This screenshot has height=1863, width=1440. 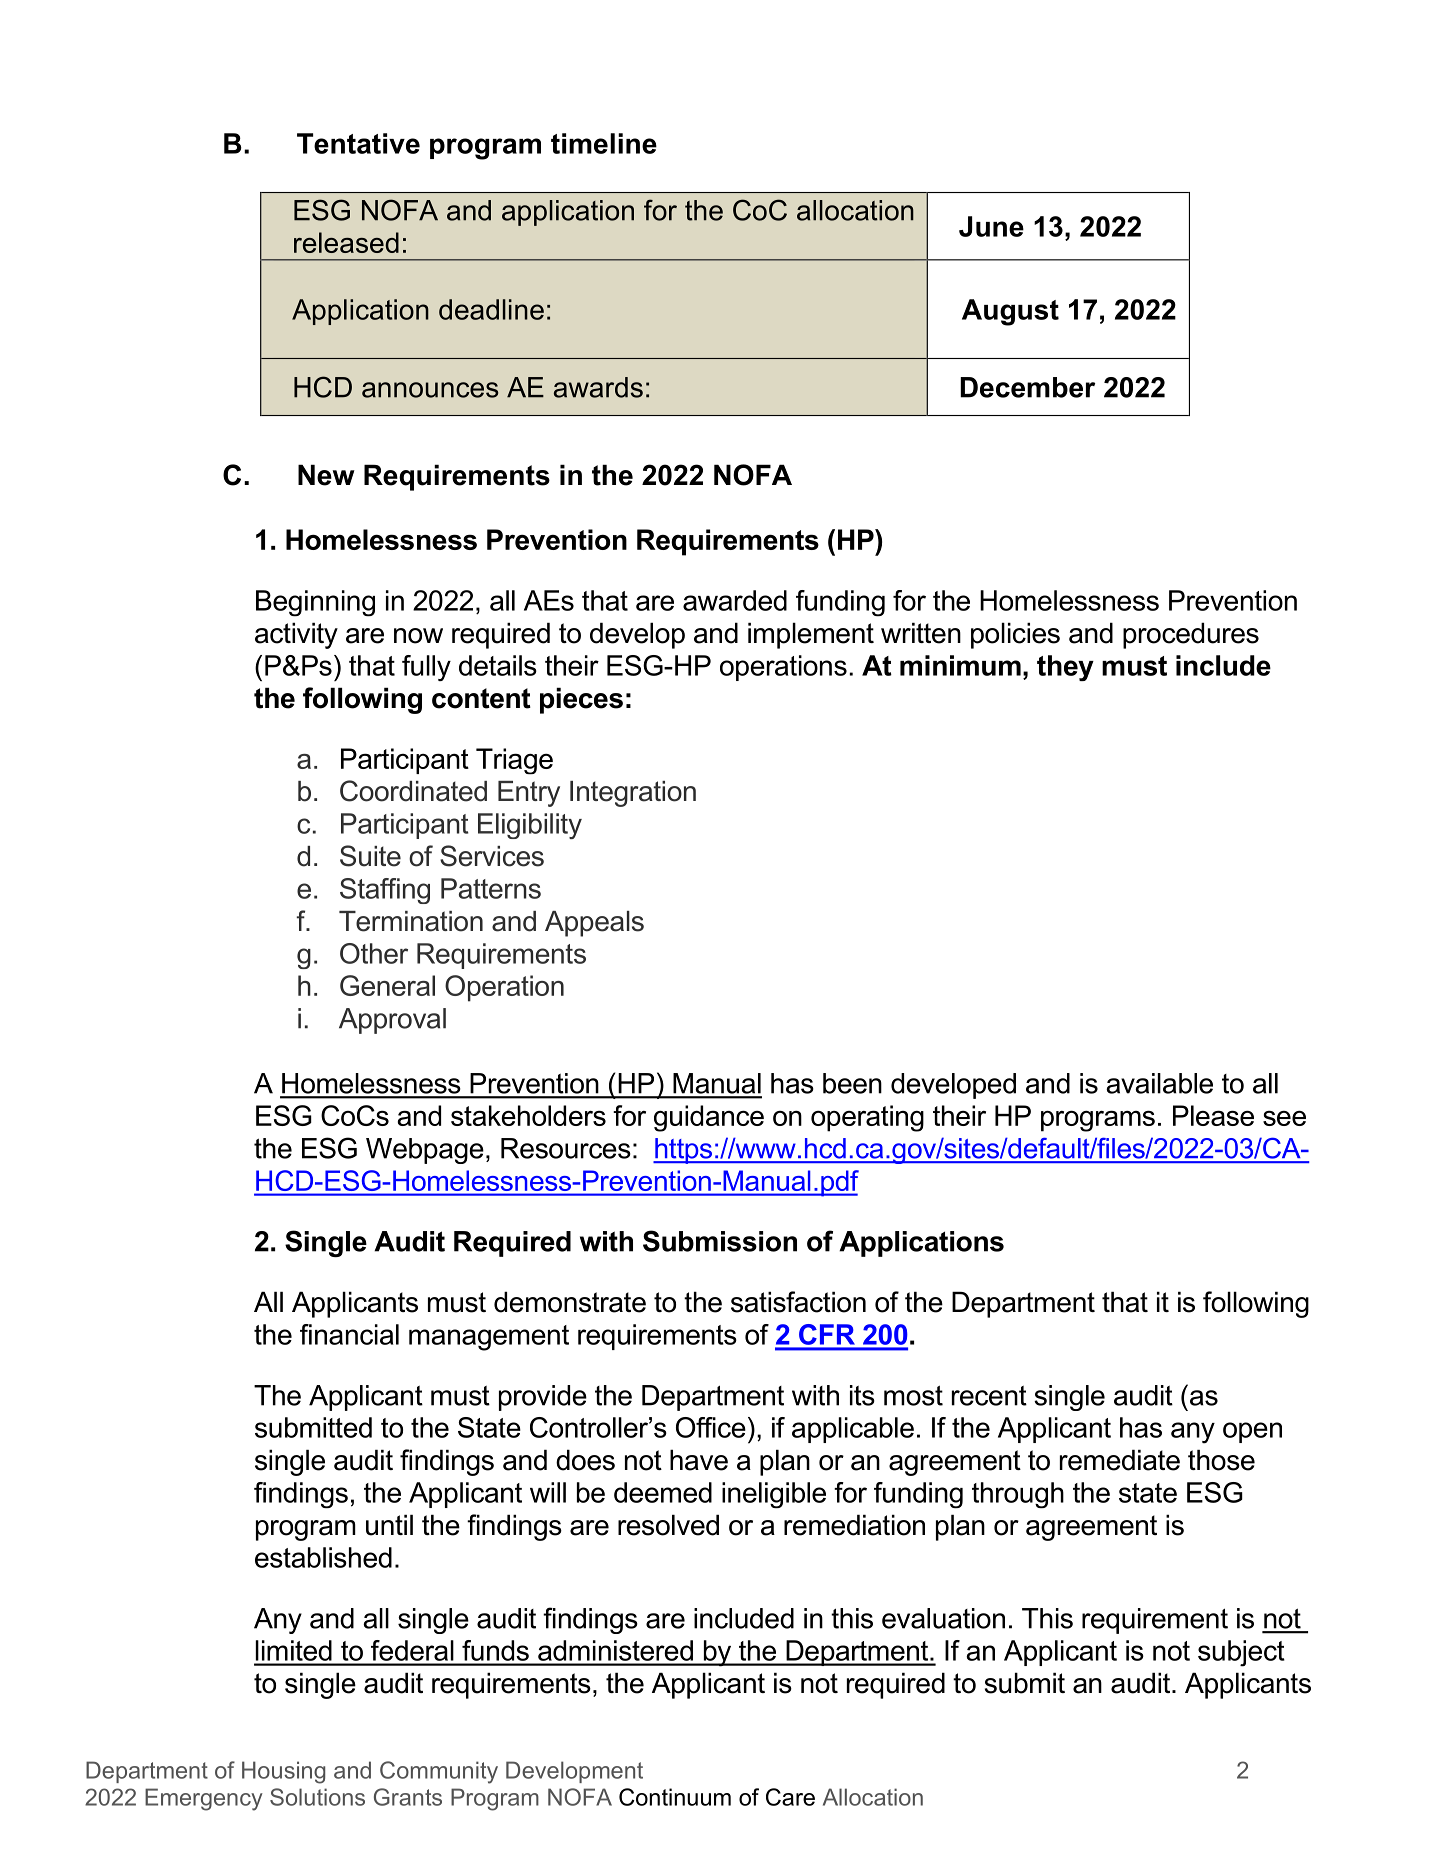 What do you see at coordinates (735, 600) in the screenshot?
I see `awarded` at bounding box center [735, 600].
